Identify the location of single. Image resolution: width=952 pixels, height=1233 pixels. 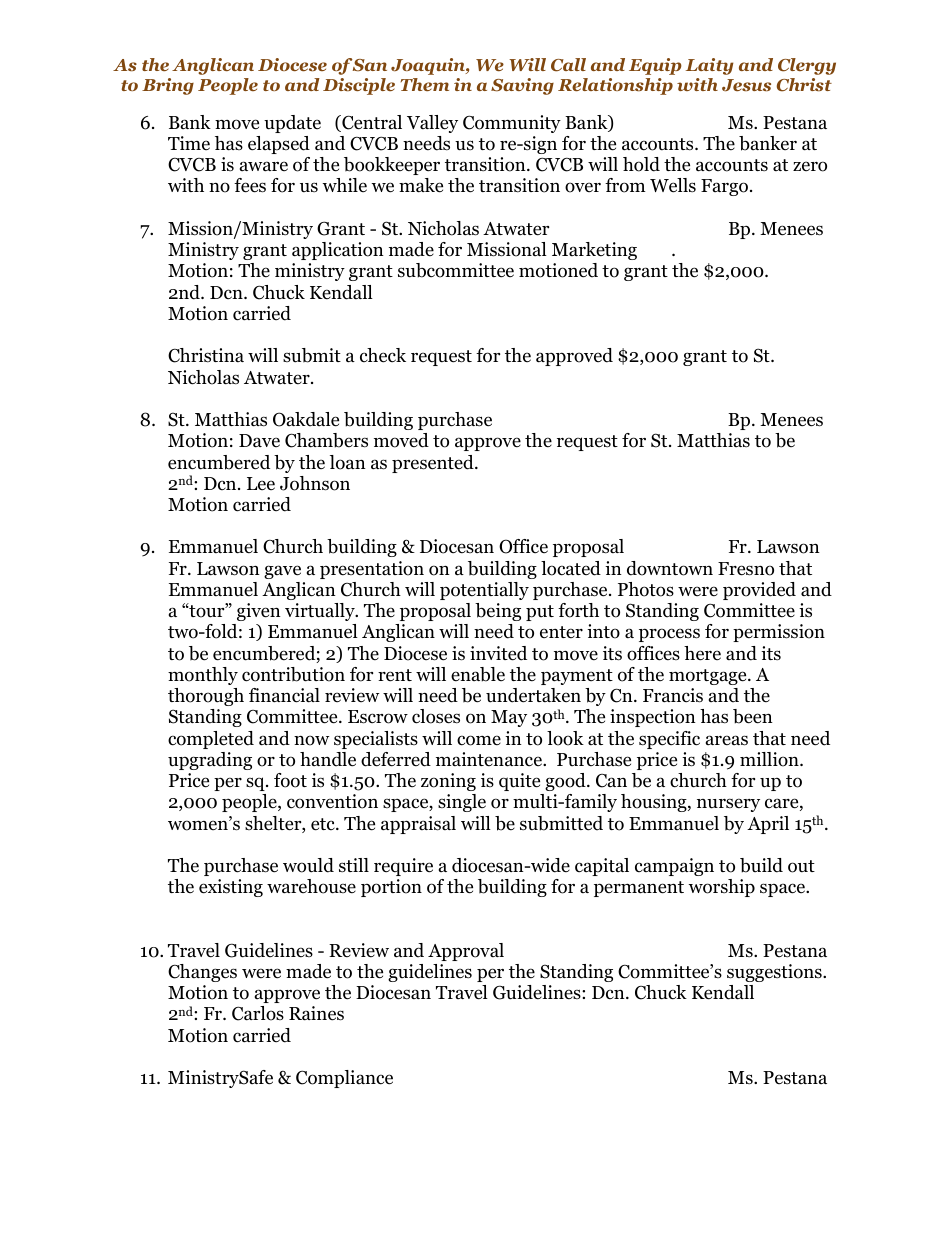
(462, 803).
